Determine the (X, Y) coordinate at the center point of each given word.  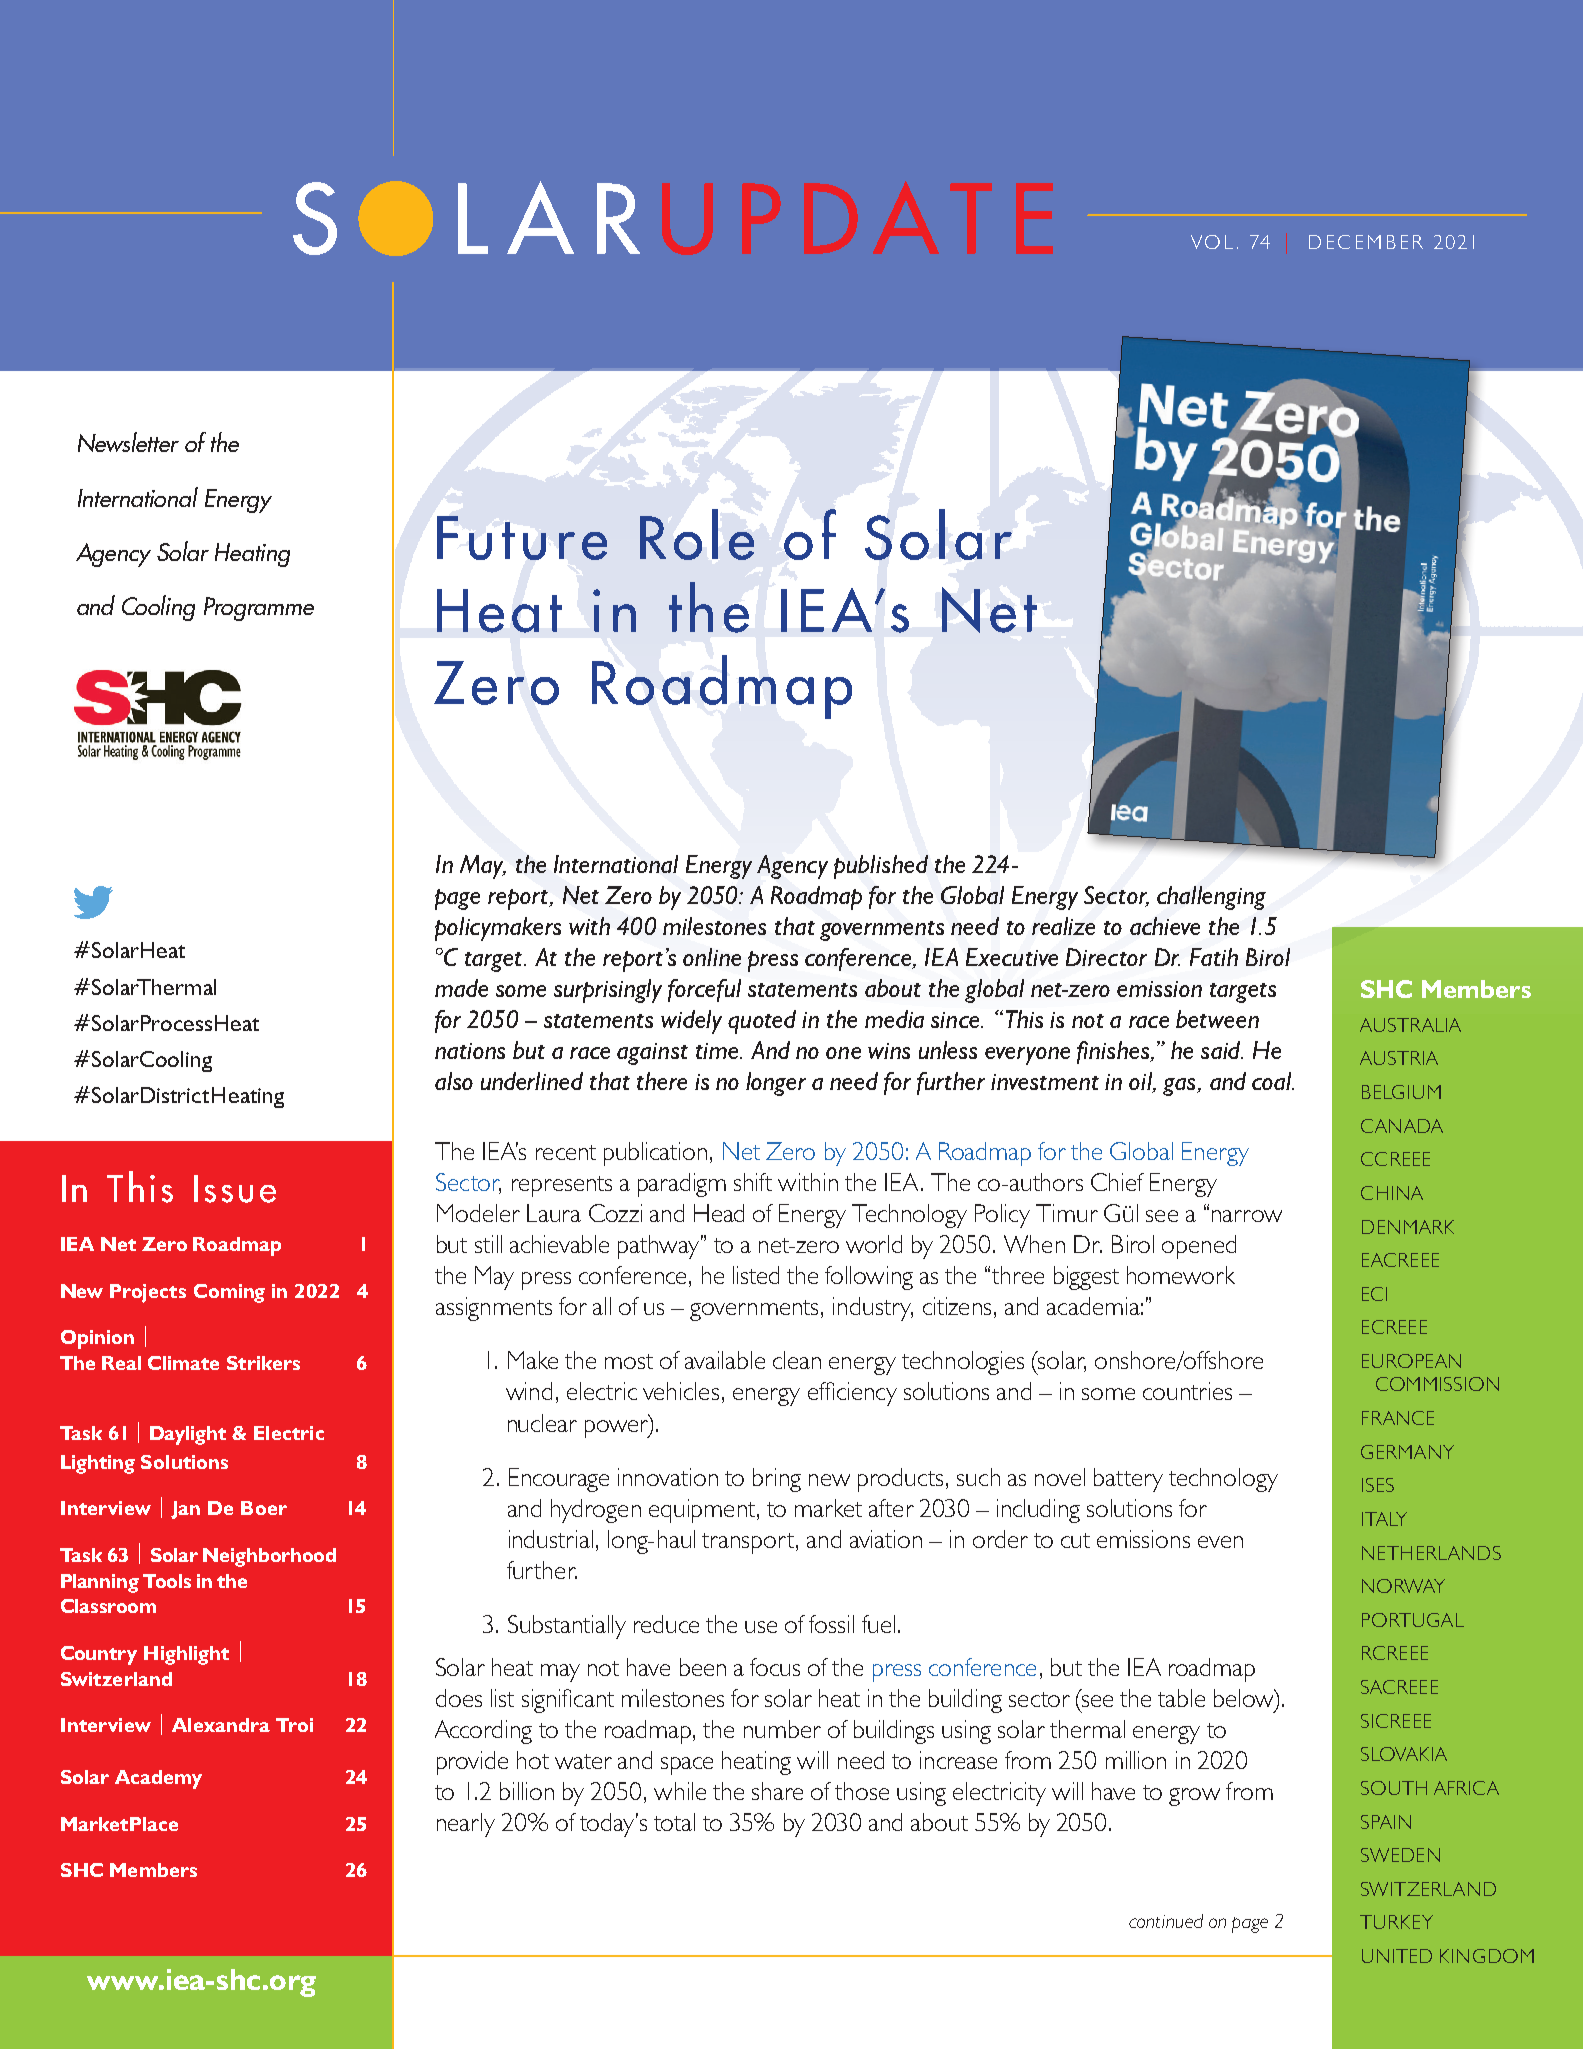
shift (753, 1182)
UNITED (1397, 1956)
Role (697, 534)
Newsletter (128, 442)
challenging (1211, 898)
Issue (235, 1189)
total (674, 1822)
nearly (466, 1825)
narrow (1247, 1216)
